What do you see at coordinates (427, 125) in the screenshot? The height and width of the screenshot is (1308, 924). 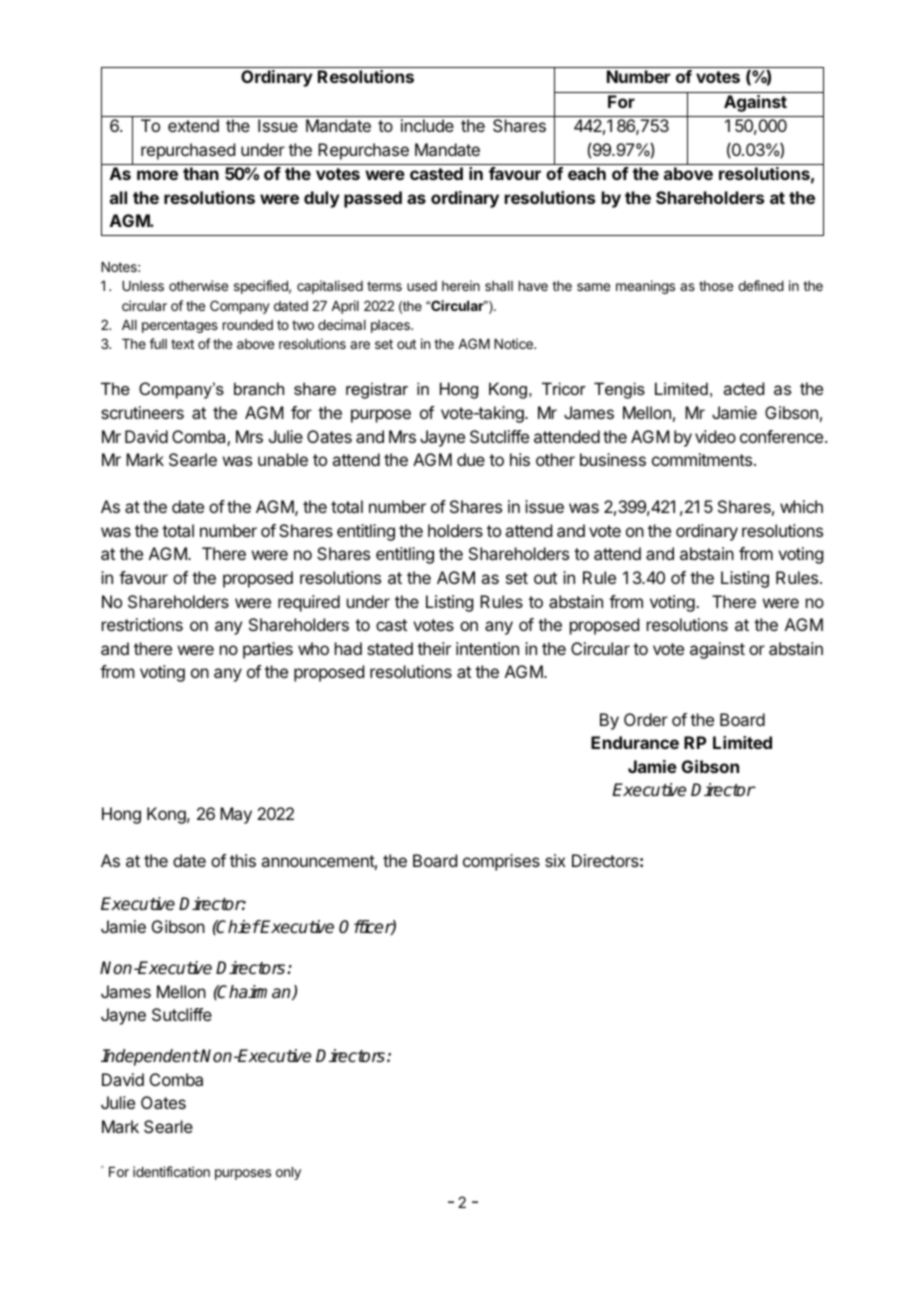 I see `include` at bounding box center [427, 125].
